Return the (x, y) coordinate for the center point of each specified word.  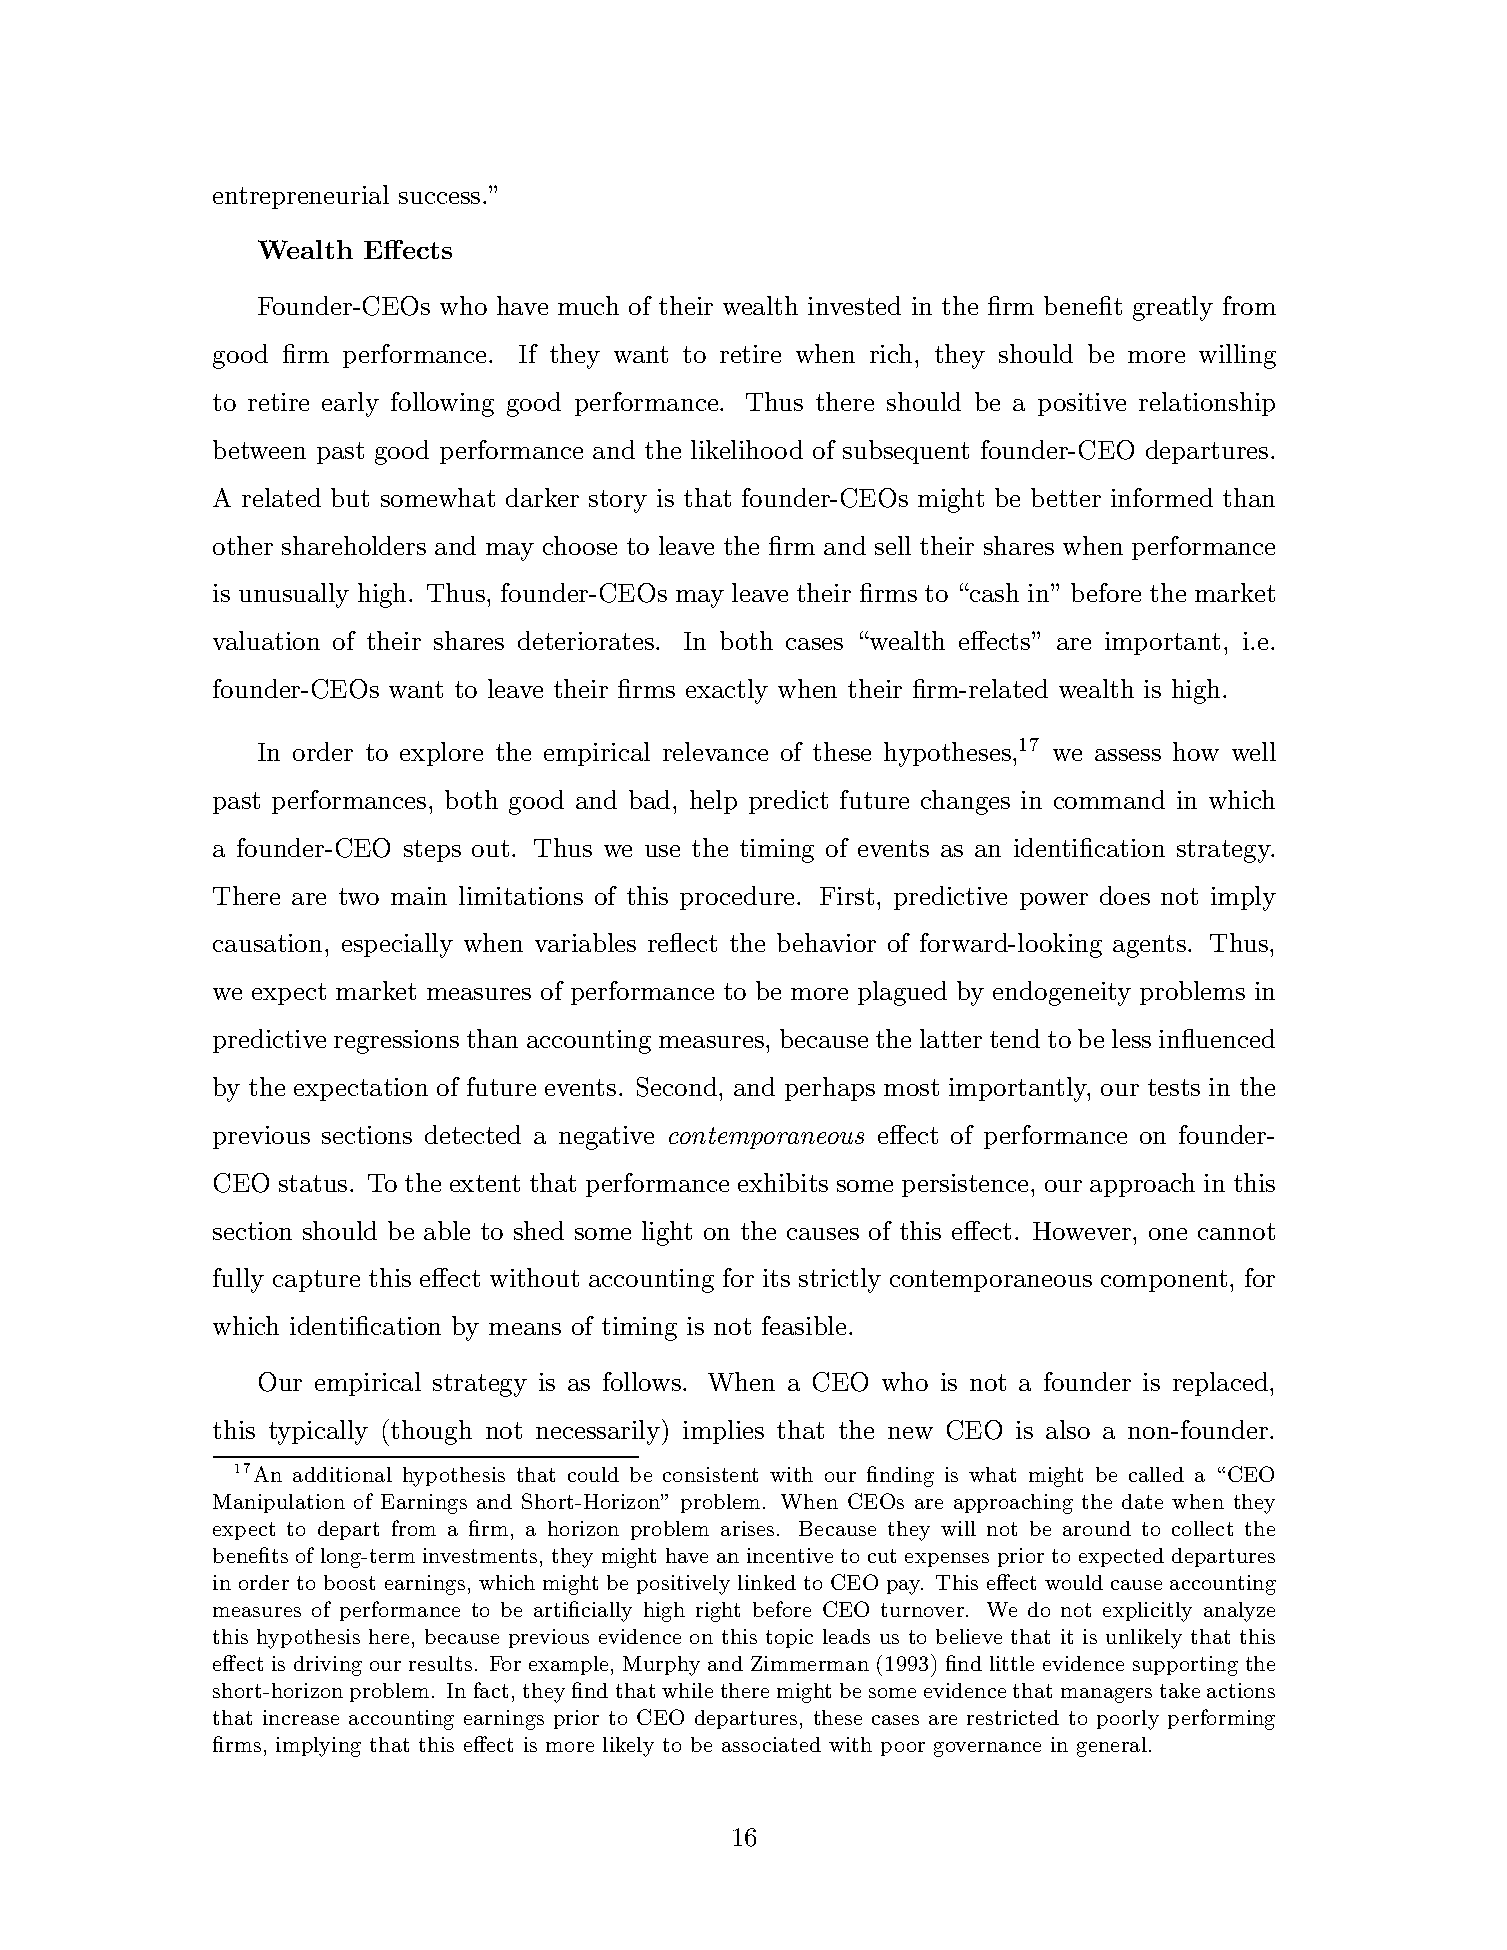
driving (328, 1666)
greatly (1173, 308)
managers (1106, 1695)
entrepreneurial (301, 197)
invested (854, 305)
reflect (682, 942)
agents (1149, 946)
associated (771, 1744)
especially (397, 945)
